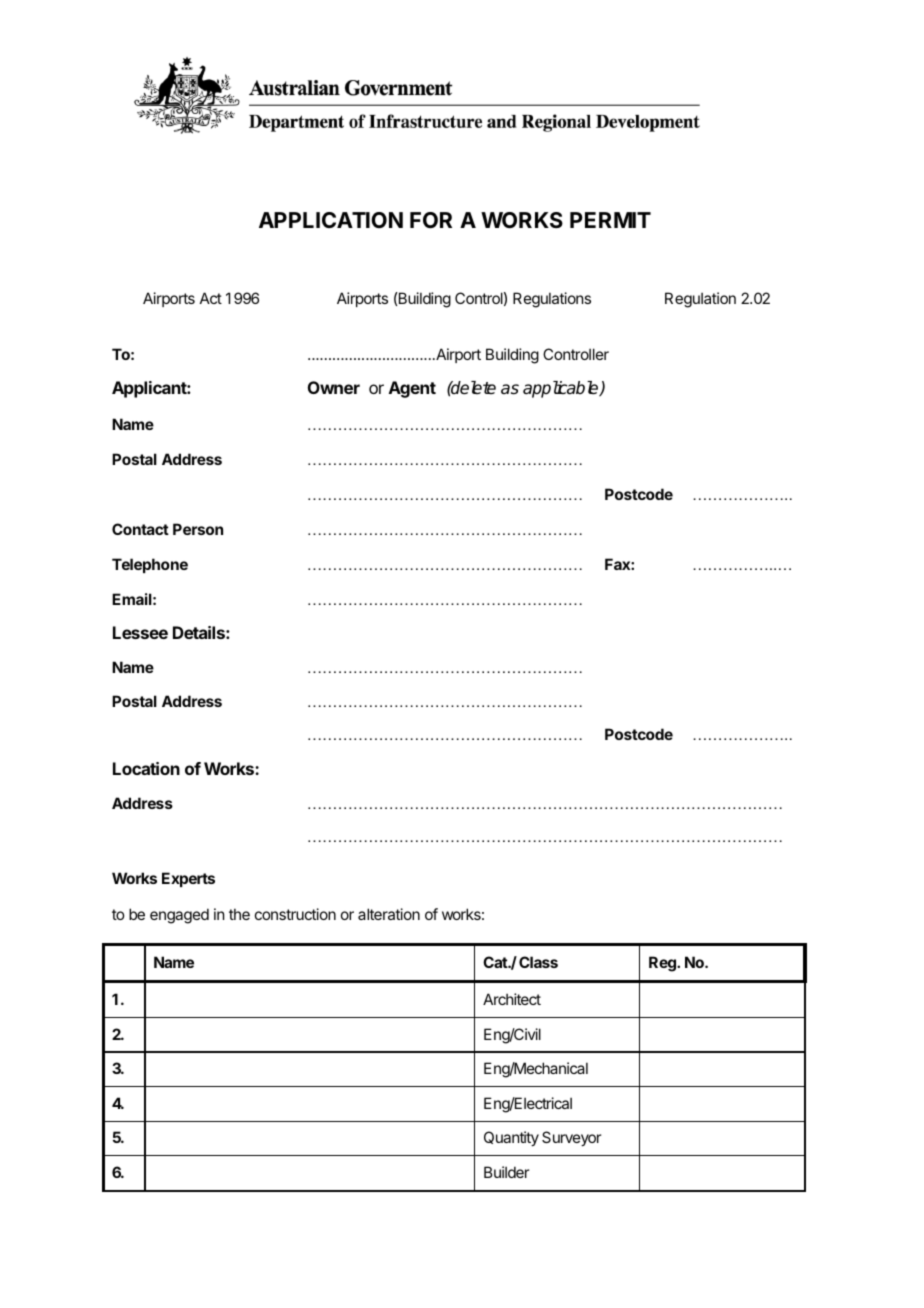 This page has width=924, height=1308. Describe the element at coordinates (179, 916) in the page. I see `engaged` at that location.
